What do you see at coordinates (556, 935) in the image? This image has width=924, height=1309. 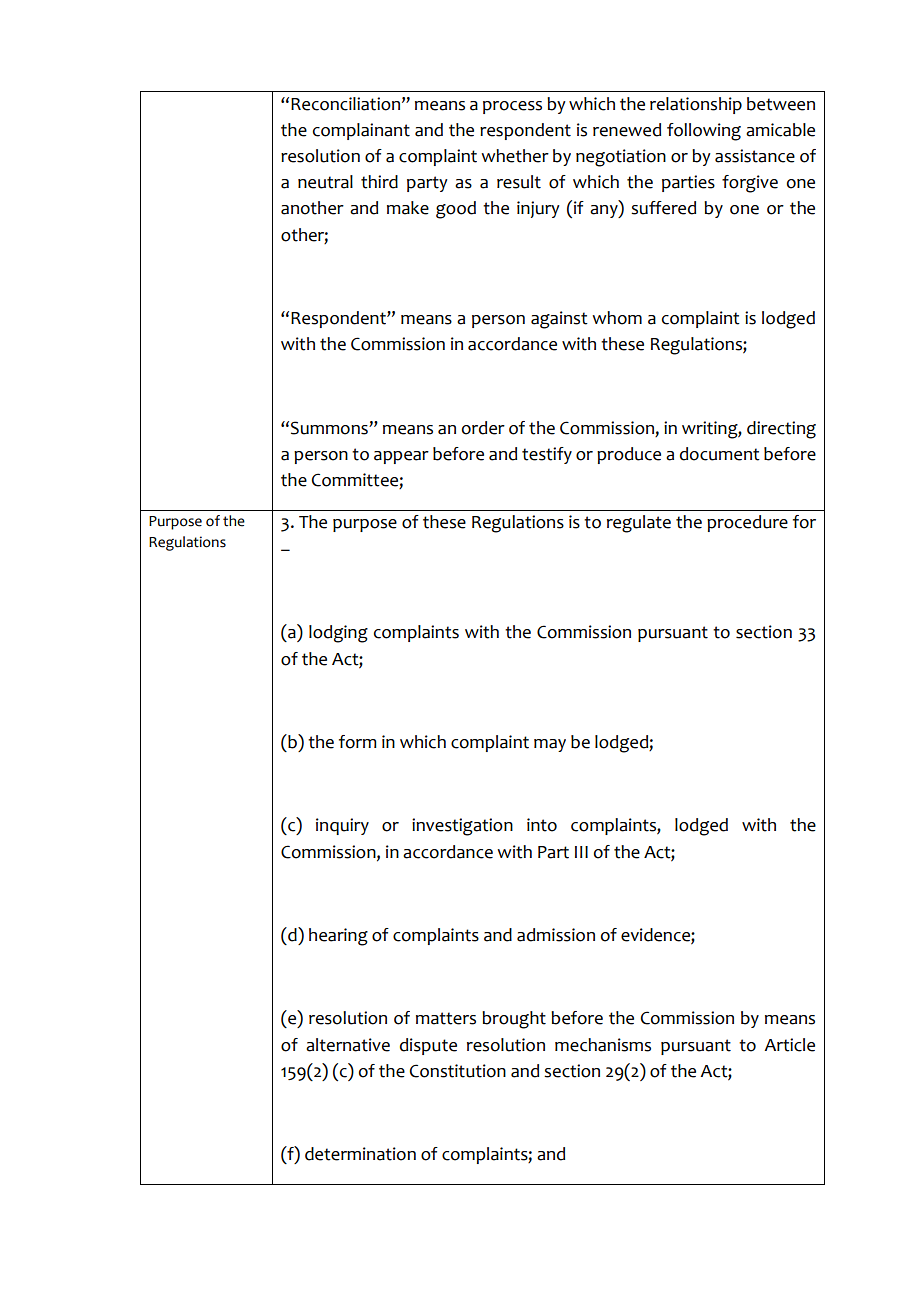 I see `admission` at bounding box center [556, 935].
